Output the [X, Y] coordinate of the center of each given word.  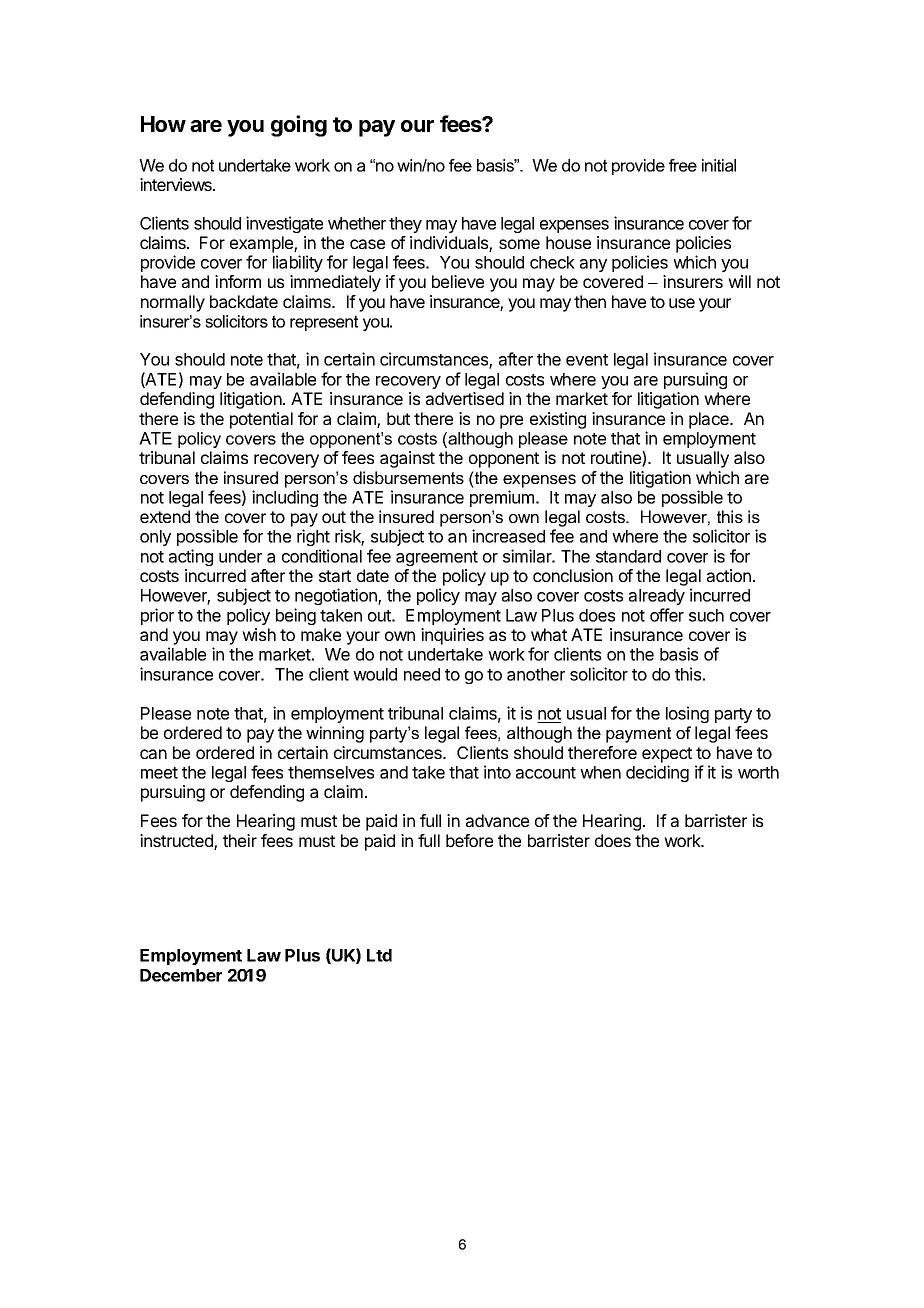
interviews [177, 184]
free [683, 165]
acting [191, 557]
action [729, 575]
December [181, 975]
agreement [437, 558]
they [405, 225]
